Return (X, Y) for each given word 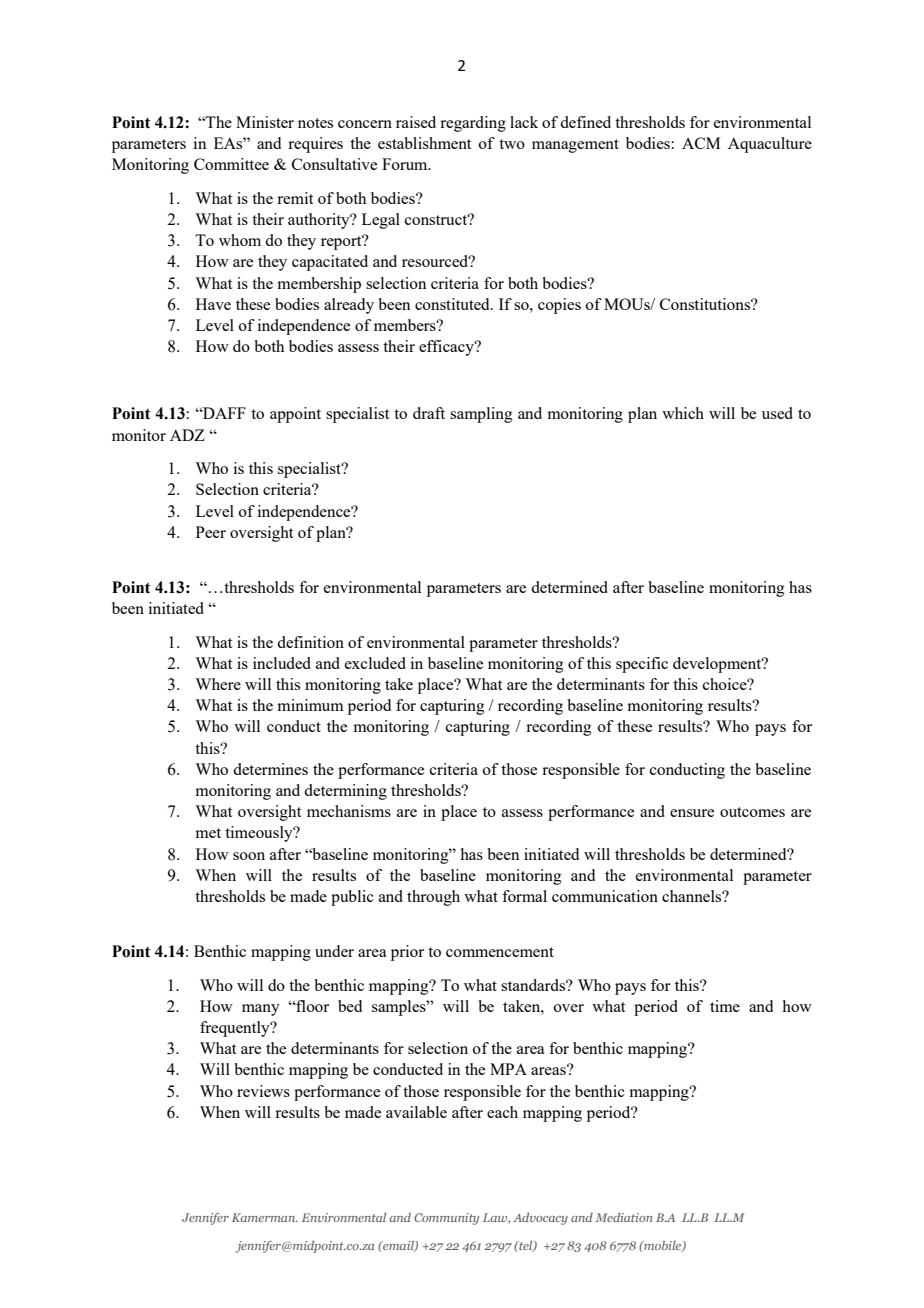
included (282, 663)
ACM (701, 143)
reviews (263, 1091)
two (512, 144)
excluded (375, 663)
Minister (265, 122)
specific (642, 665)
